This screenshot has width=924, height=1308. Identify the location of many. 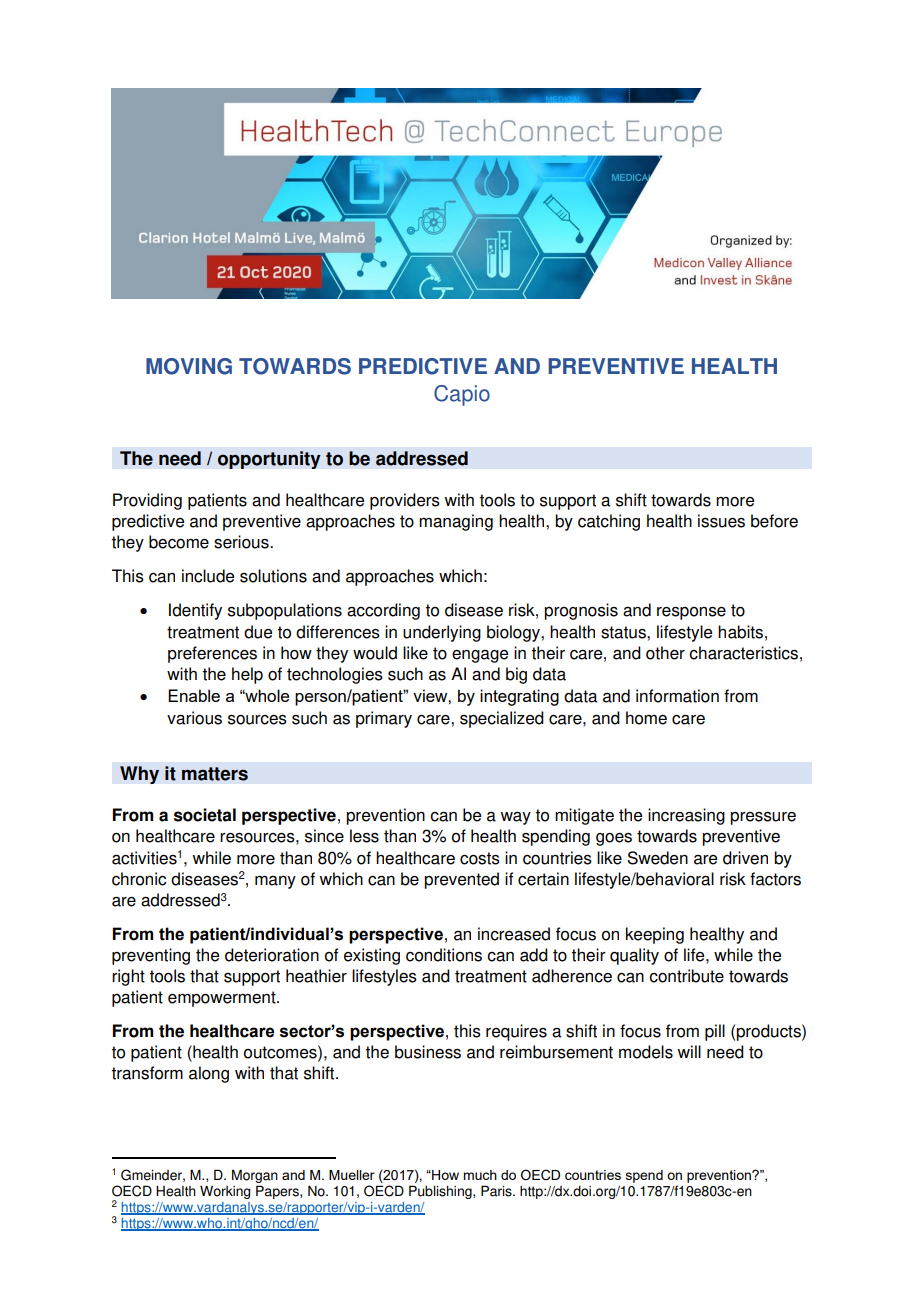
(275, 882).
